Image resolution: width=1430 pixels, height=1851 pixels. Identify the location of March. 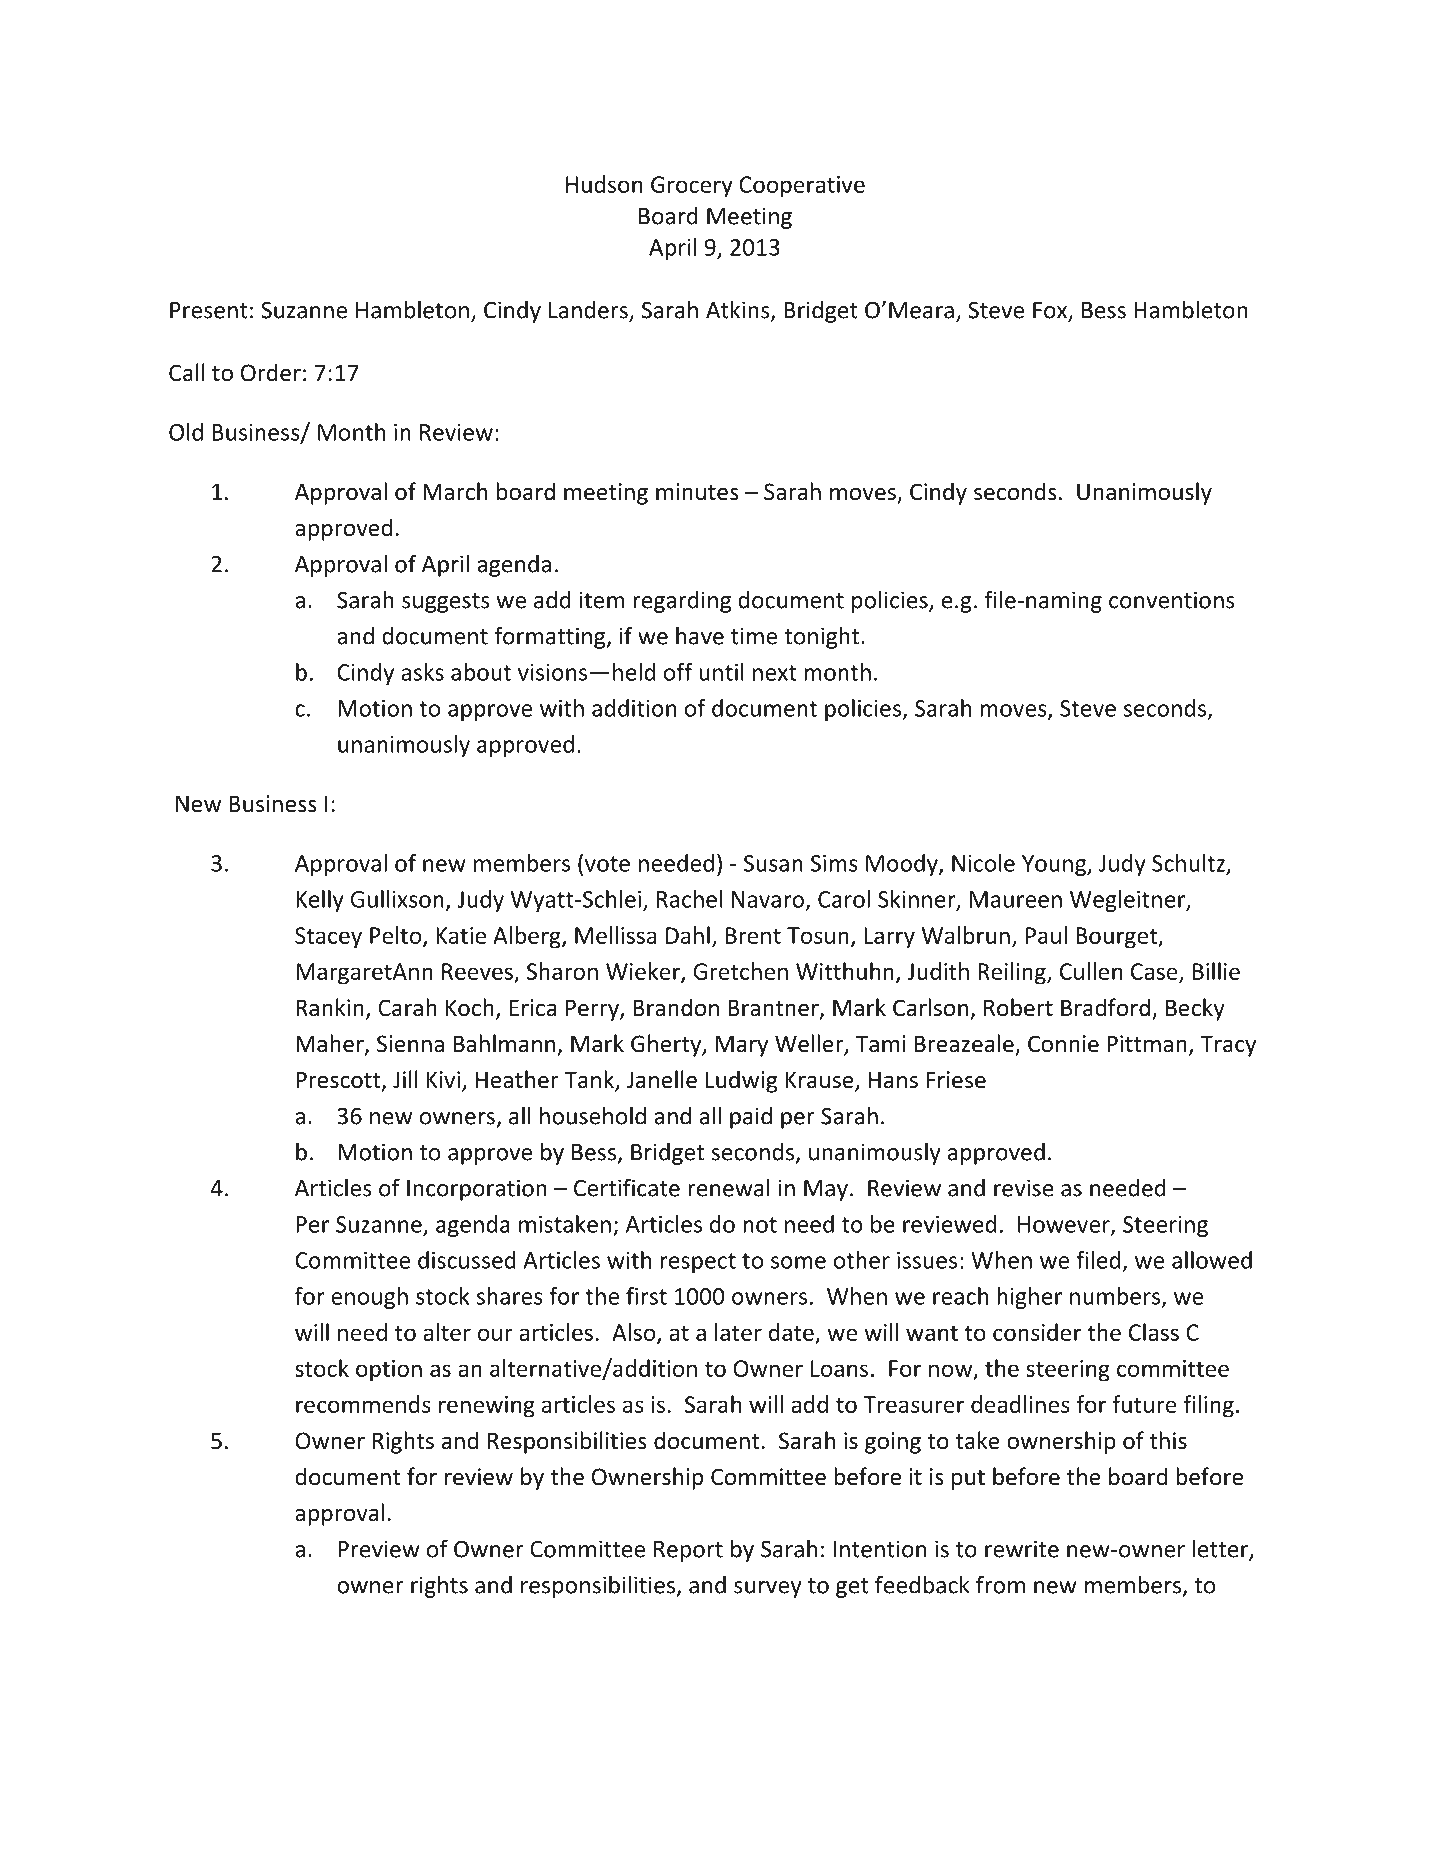
(455, 491).
